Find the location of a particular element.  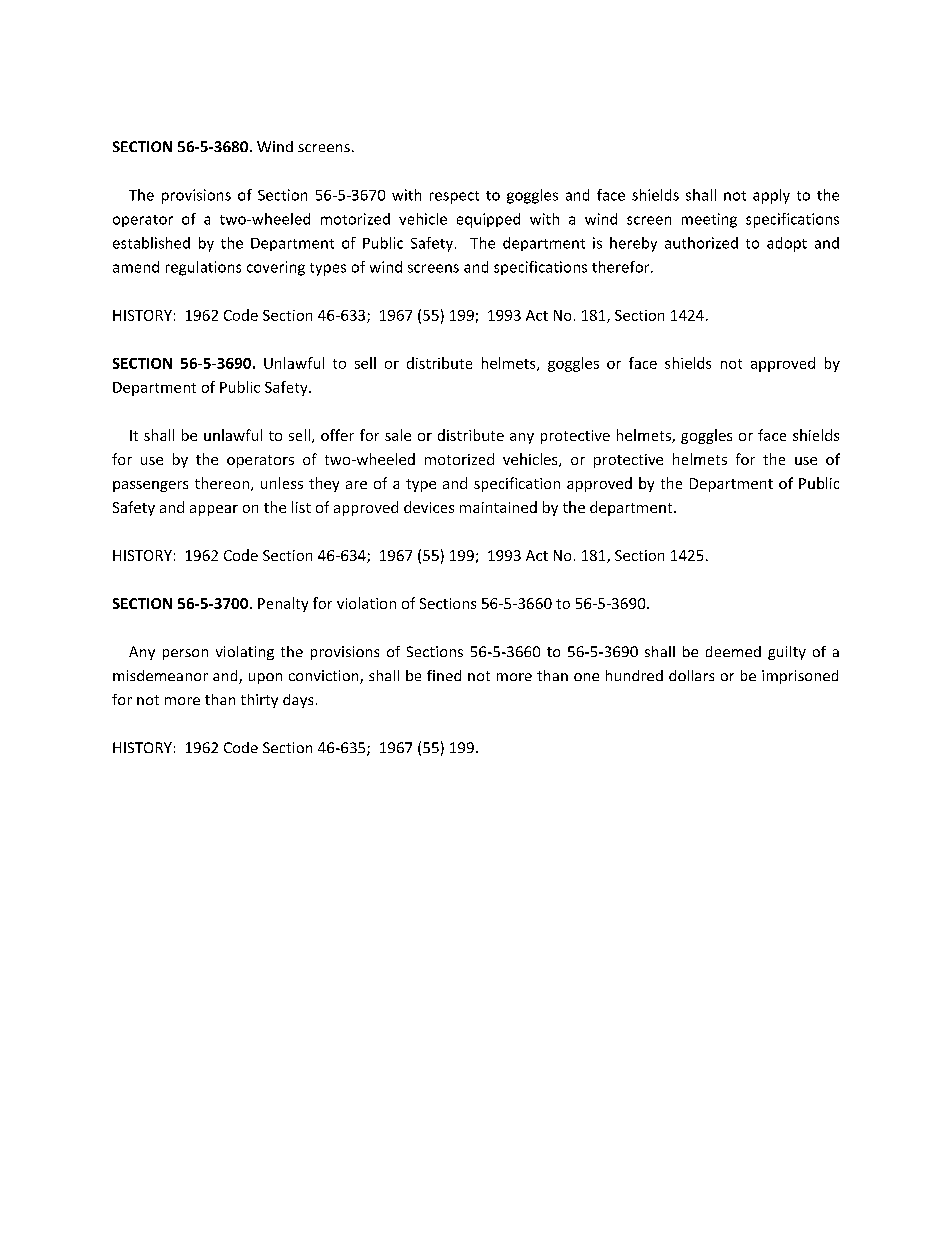

upon is located at coordinates (265, 678).
